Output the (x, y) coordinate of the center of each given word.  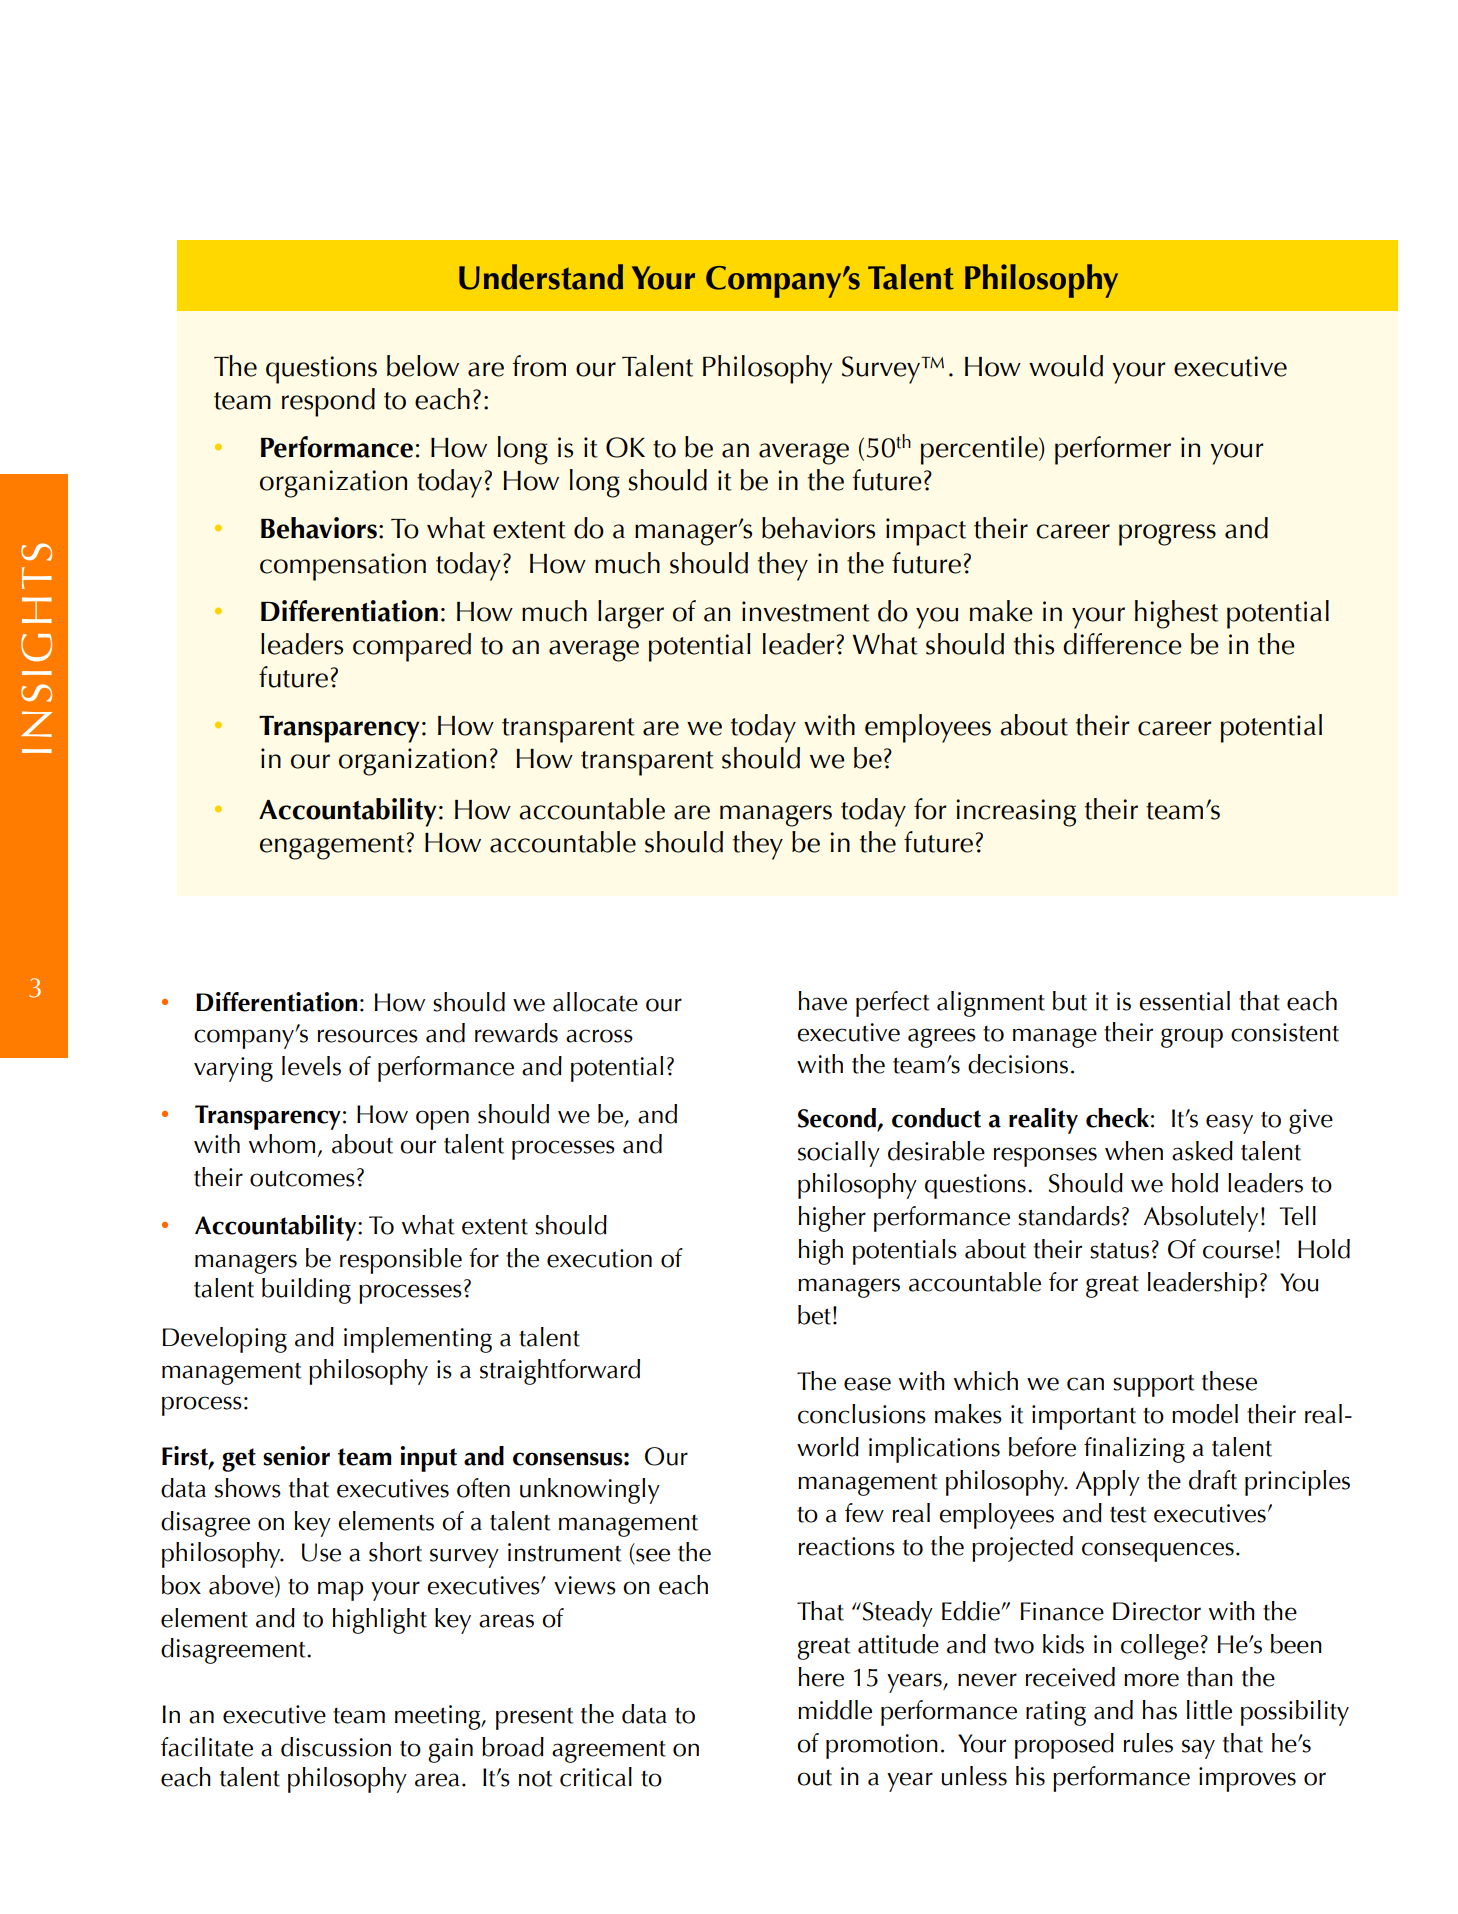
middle (835, 1710)
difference (1122, 644)
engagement (332, 847)
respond (328, 402)
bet (814, 1315)
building (306, 1291)
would (1066, 366)
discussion (336, 1747)
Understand (541, 277)
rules (1148, 1743)
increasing (1016, 813)
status (1119, 1250)
